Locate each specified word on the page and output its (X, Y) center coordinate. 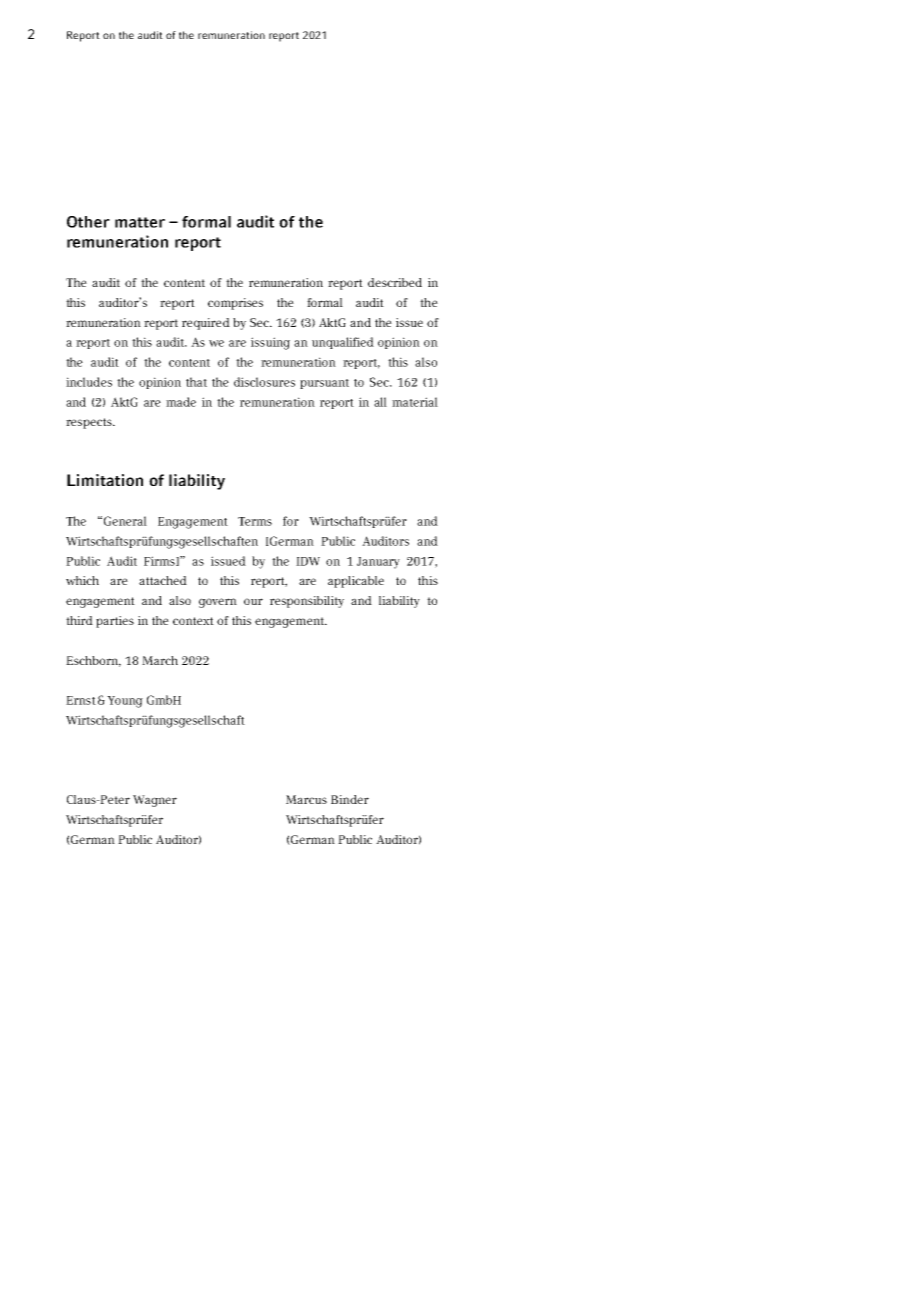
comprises (235, 304)
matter (140, 222)
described (395, 282)
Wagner (155, 801)
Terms (255, 521)
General (125, 521)
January (378, 563)
